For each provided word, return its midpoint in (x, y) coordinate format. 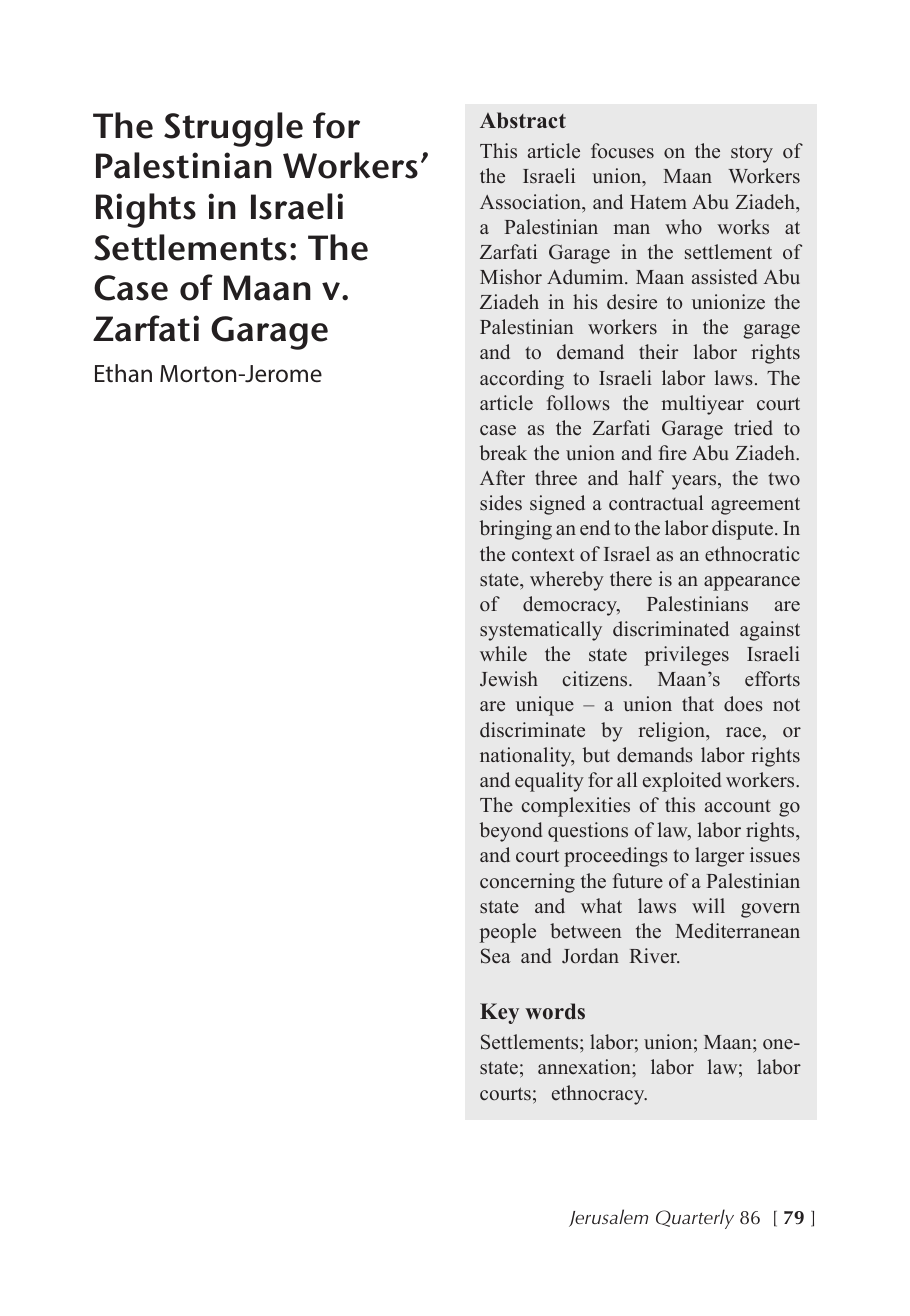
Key (499, 1013)
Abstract (523, 120)
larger (719, 857)
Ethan (123, 373)
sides (501, 503)
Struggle (233, 129)
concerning (527, 883)
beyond (511, 832)
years (695, 482)
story (752, 154)
